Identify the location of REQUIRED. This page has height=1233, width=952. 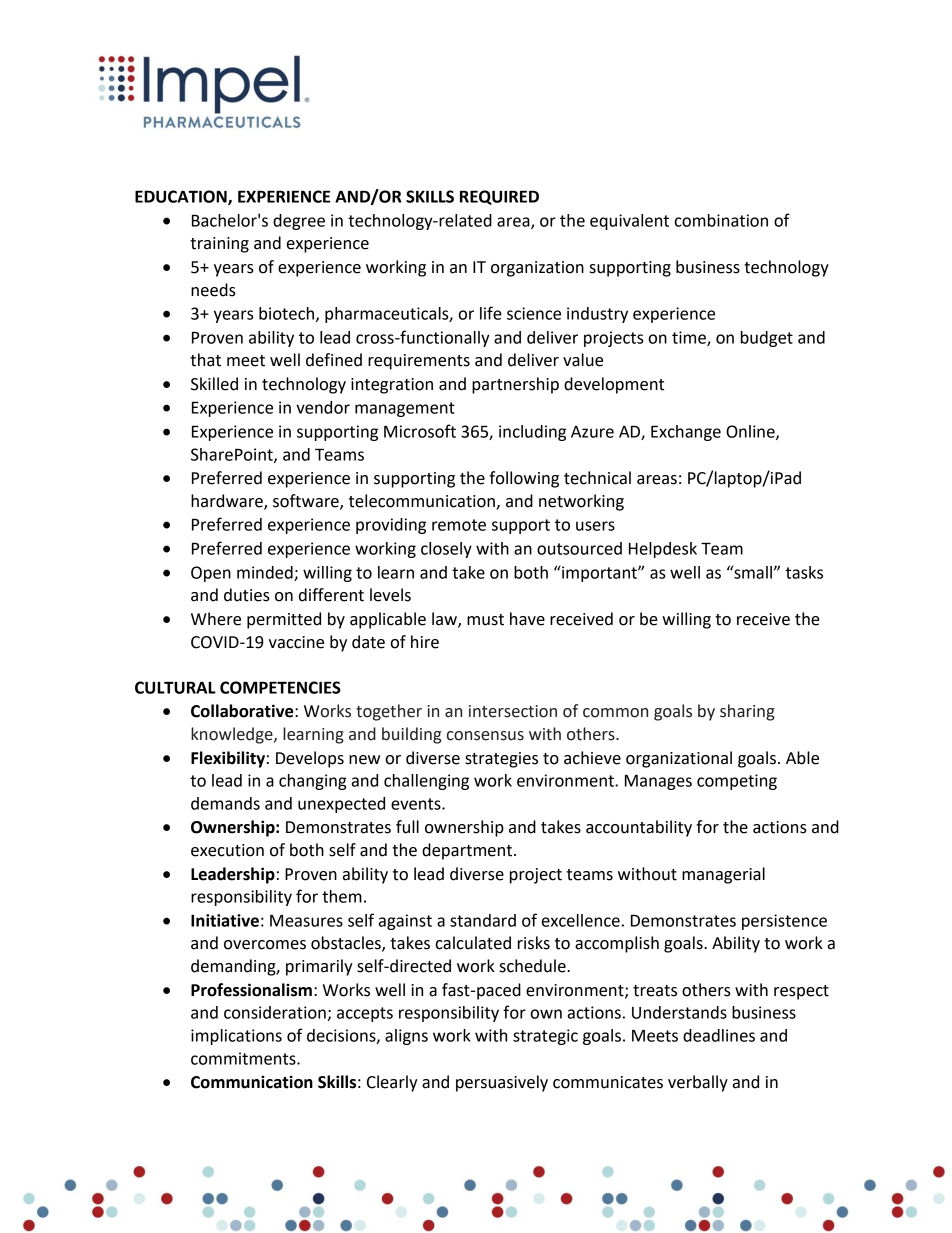
(499, 197).
